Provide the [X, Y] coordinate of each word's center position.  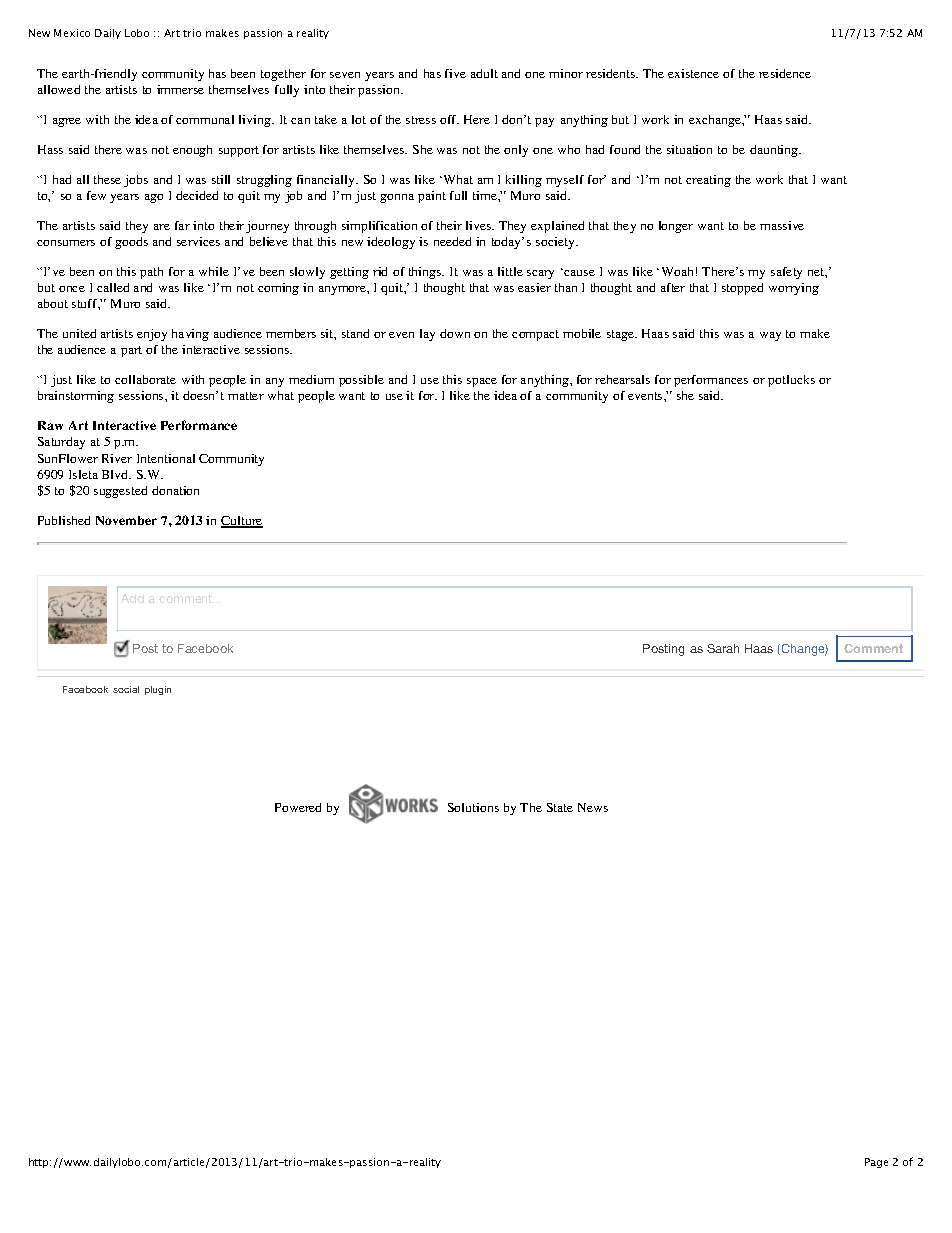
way [770, 336]
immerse [180, 89]
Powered [298, 807]
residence [785, 73]
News [593, 807]
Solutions [473, 807]
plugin [158, 690]
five [455, 73]
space [482, 382]
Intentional [166, 458]
